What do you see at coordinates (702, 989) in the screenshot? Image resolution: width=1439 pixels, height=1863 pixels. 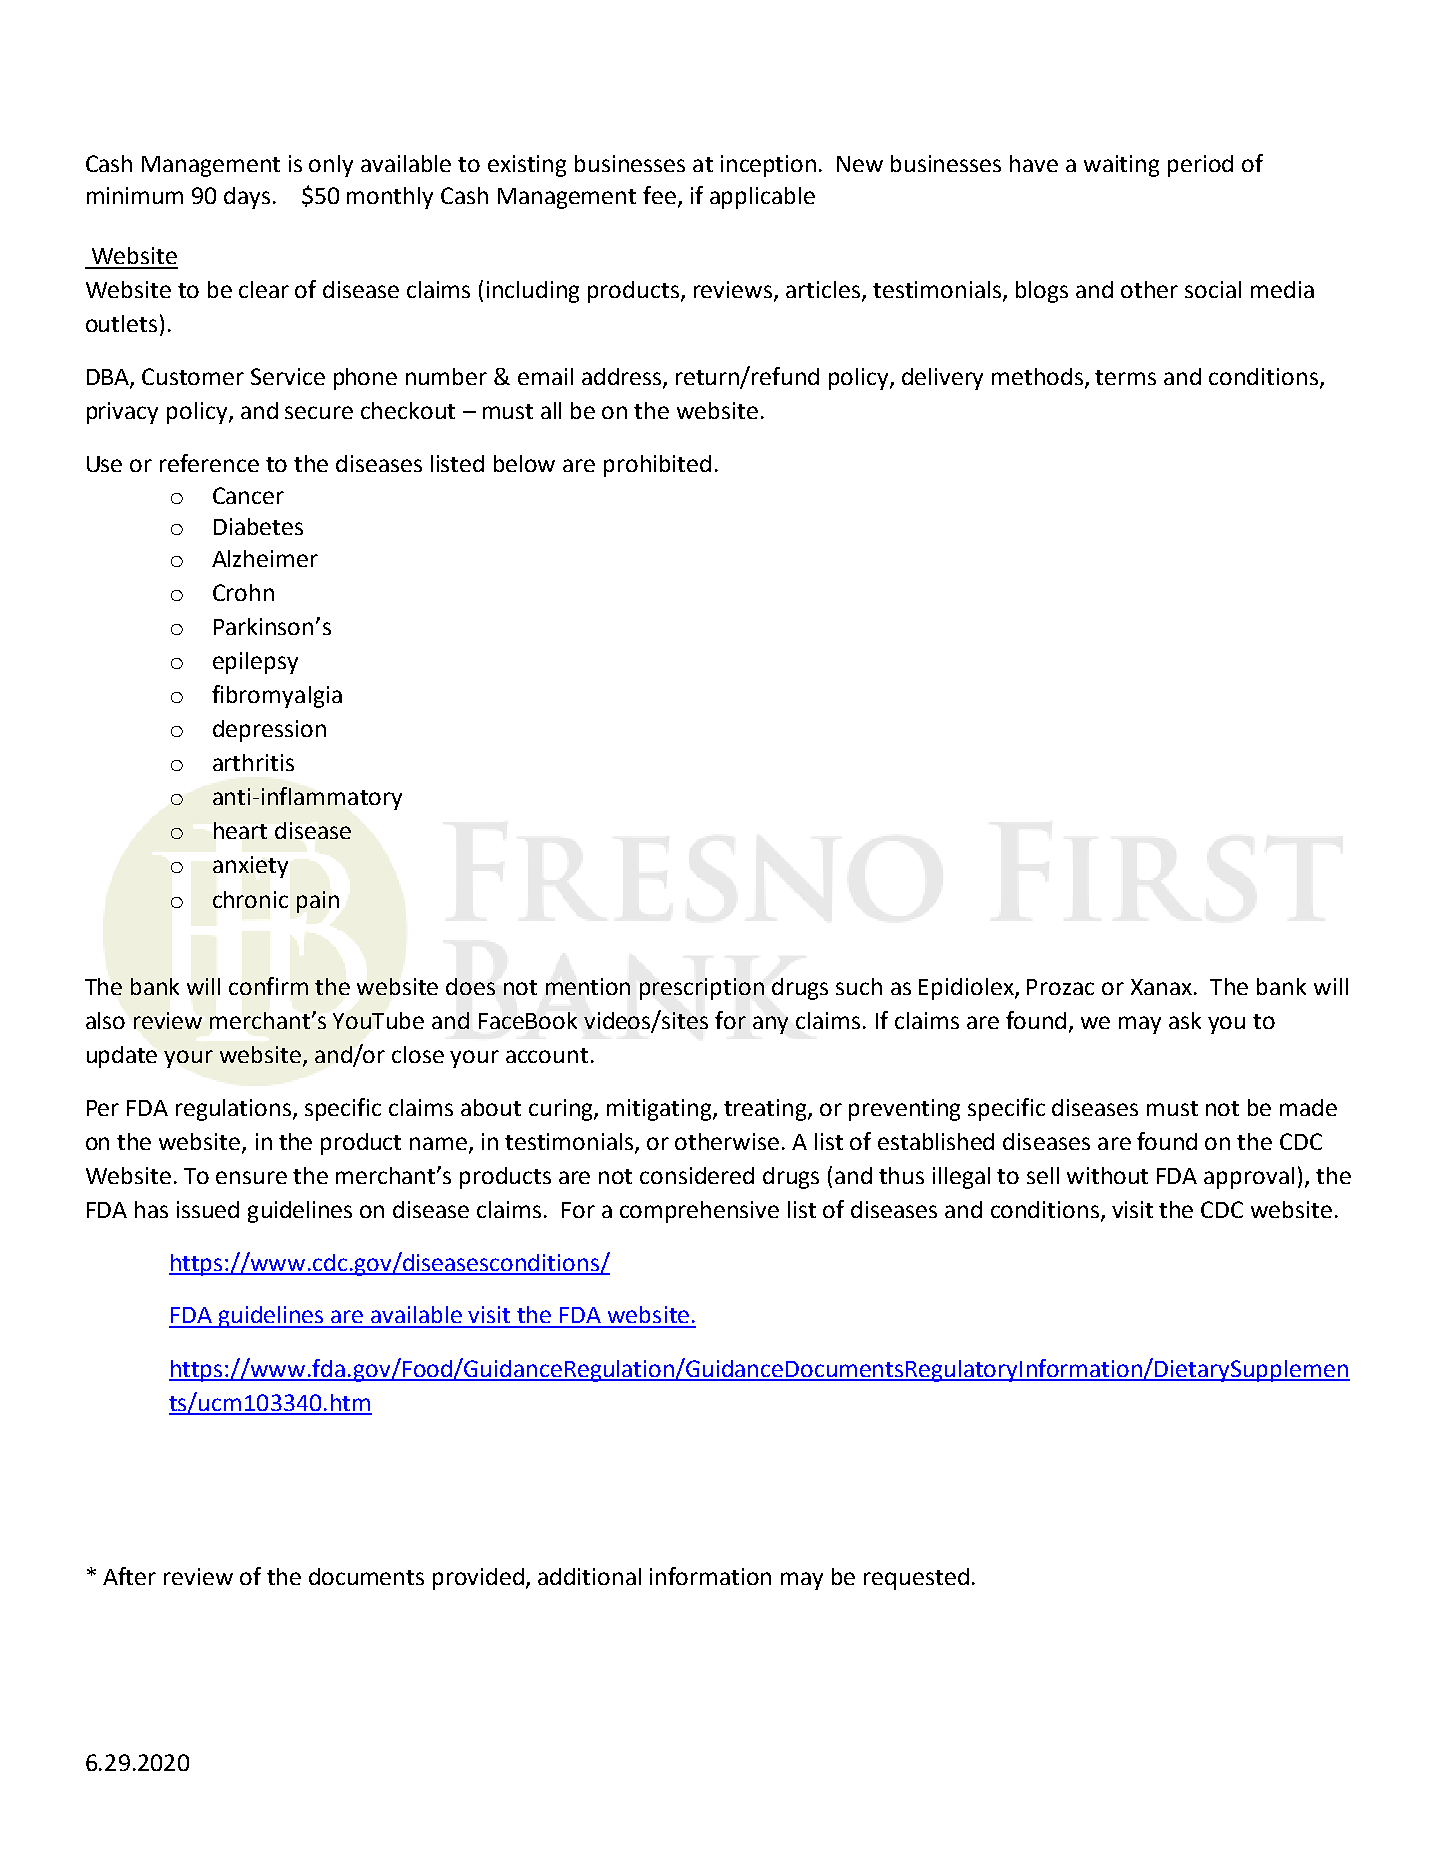 I see `prescription` at bounding box center [702, 989].
